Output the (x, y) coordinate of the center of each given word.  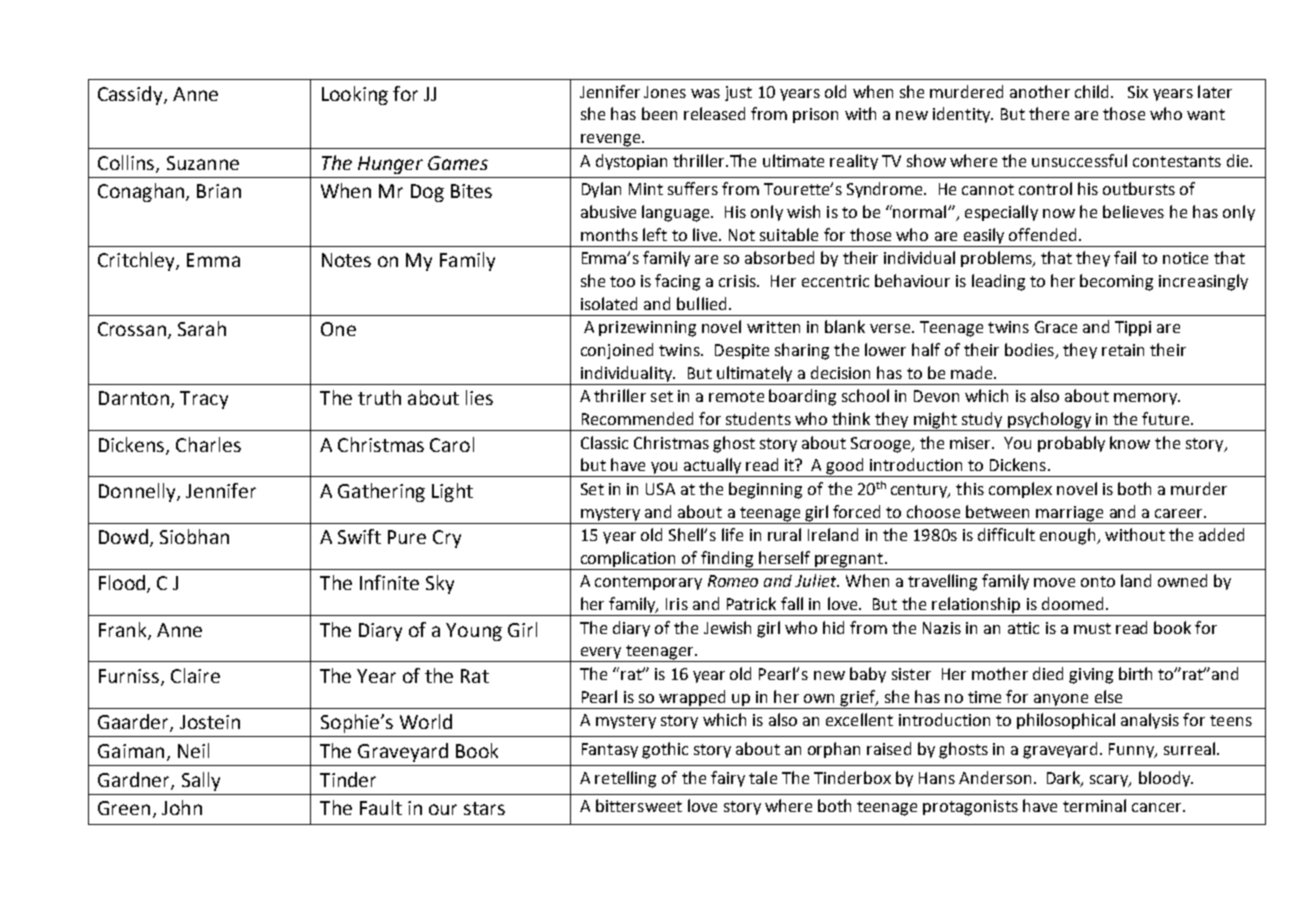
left (655, 234)
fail (1125, 257)
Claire (195, 675)
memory (1146, 399)
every (601, 654)
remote (736, 396)
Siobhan (194, 536)
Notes (346, 260)
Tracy (204, 400)
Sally (201, 781)
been (659, 113)
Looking (355, 95)
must (1092, 628)
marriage (1069, 514)
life (732, 534)
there (1049, 113)
